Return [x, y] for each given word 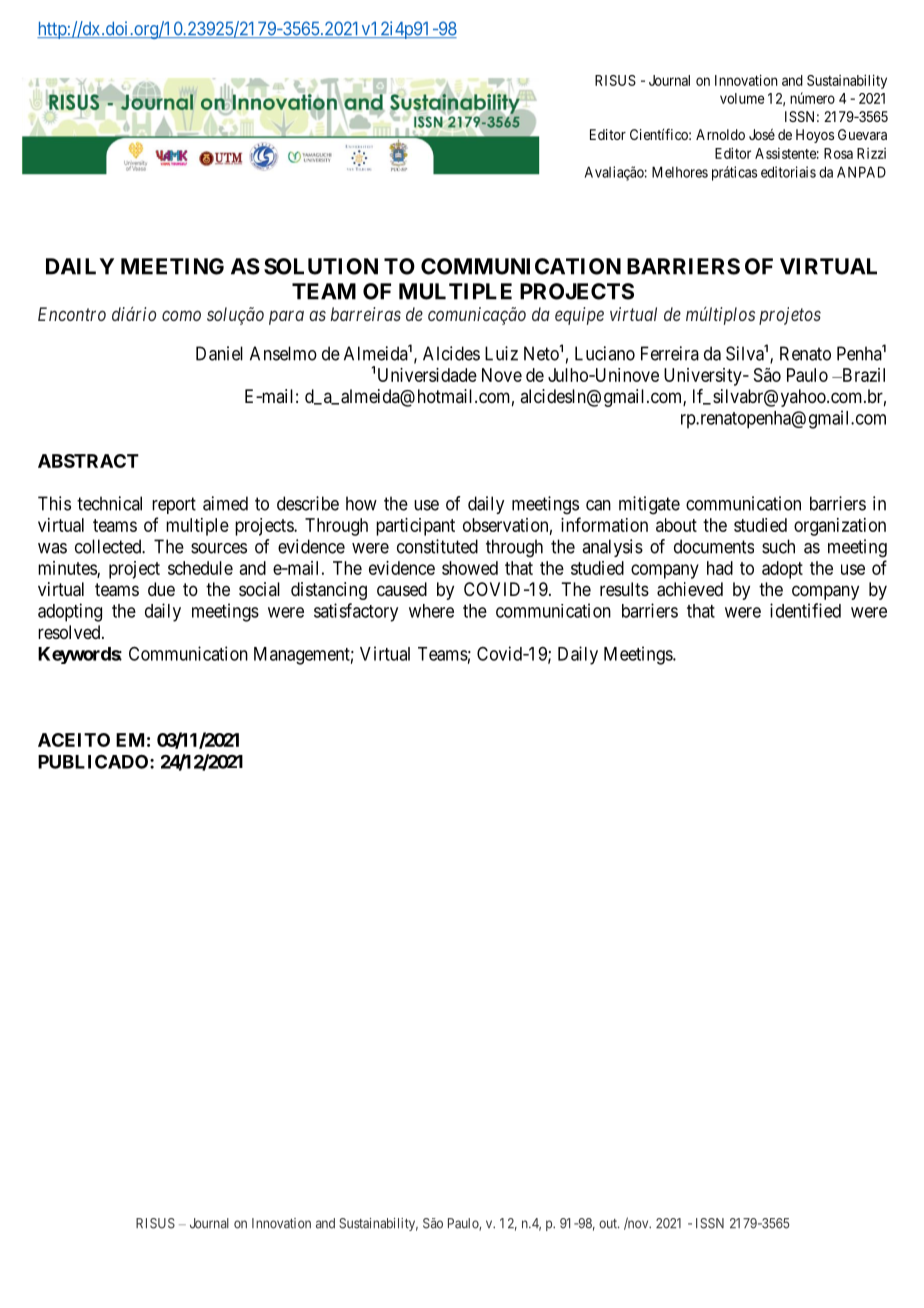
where [431, 611]
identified [805, 610]
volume [742, 98]
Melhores [680, 172]
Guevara [862, 134]
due [161, 589]
